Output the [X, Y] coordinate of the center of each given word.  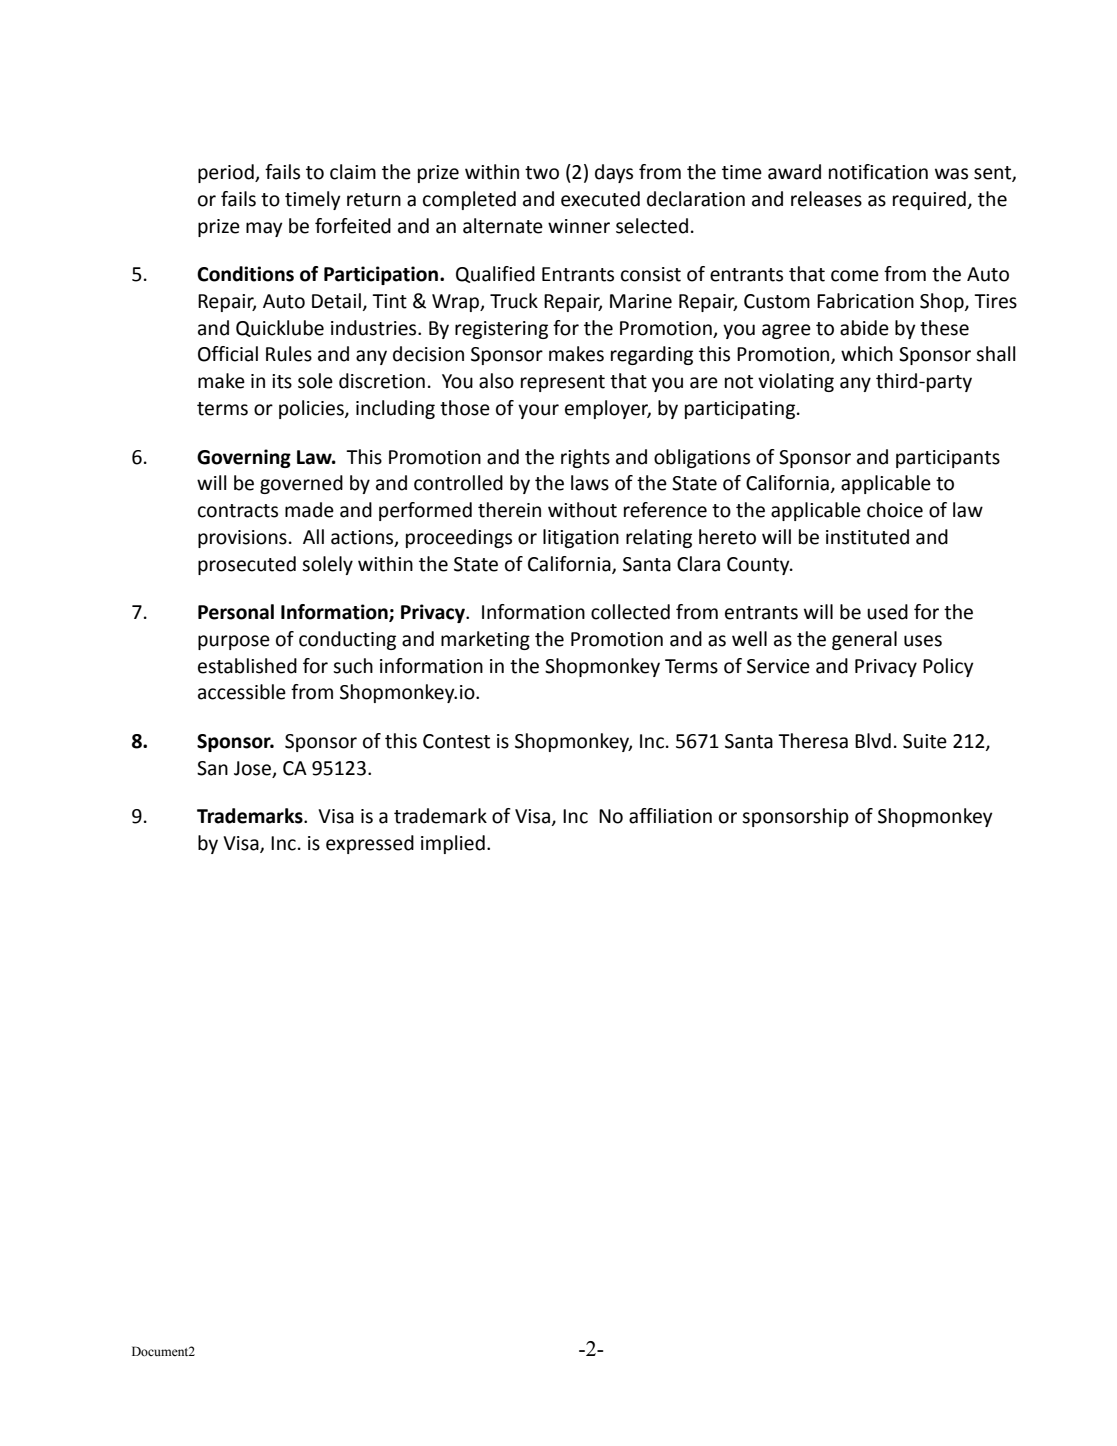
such [353, 666]
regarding [652, 355]
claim [353, 172]
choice [895, 510]
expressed [370, 844]
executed [600, 199]
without [582, 510]
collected [630, 612]
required [929, 200]
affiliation [670, 816]
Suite [925, 741]
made [309, 510]
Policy [948, 667]
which [867, 354]
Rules [289, 354]
